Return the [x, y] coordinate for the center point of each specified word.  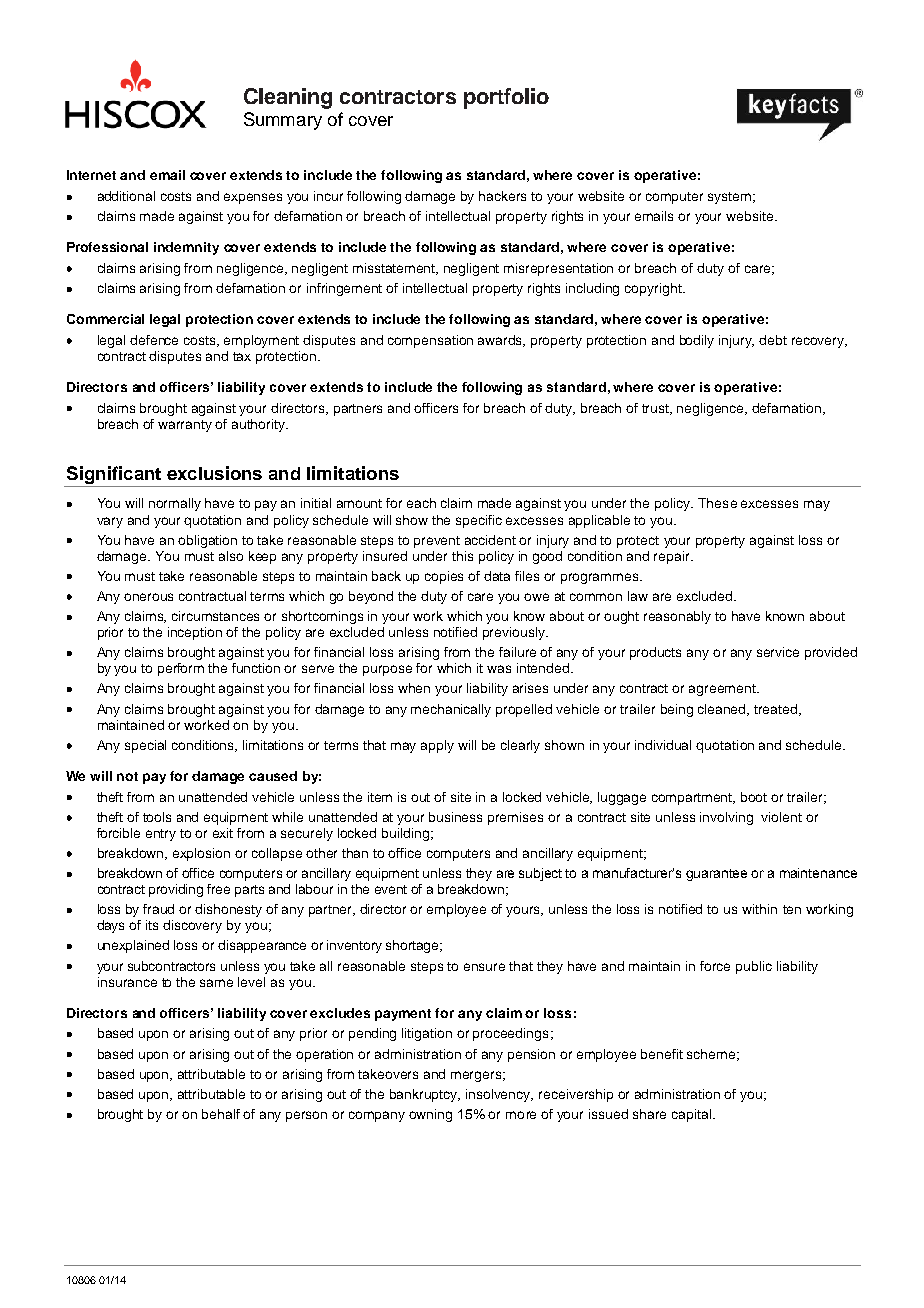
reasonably [677, 617]
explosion [201, 854]
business [455, 817]
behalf [221, 1114]
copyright [654, 289]
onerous [148, 597]
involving [726, 818]
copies [444, 577]
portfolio [506, 98]
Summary [283, 121]
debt [773, 340]
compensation [430, 341]
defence [154, 340]
